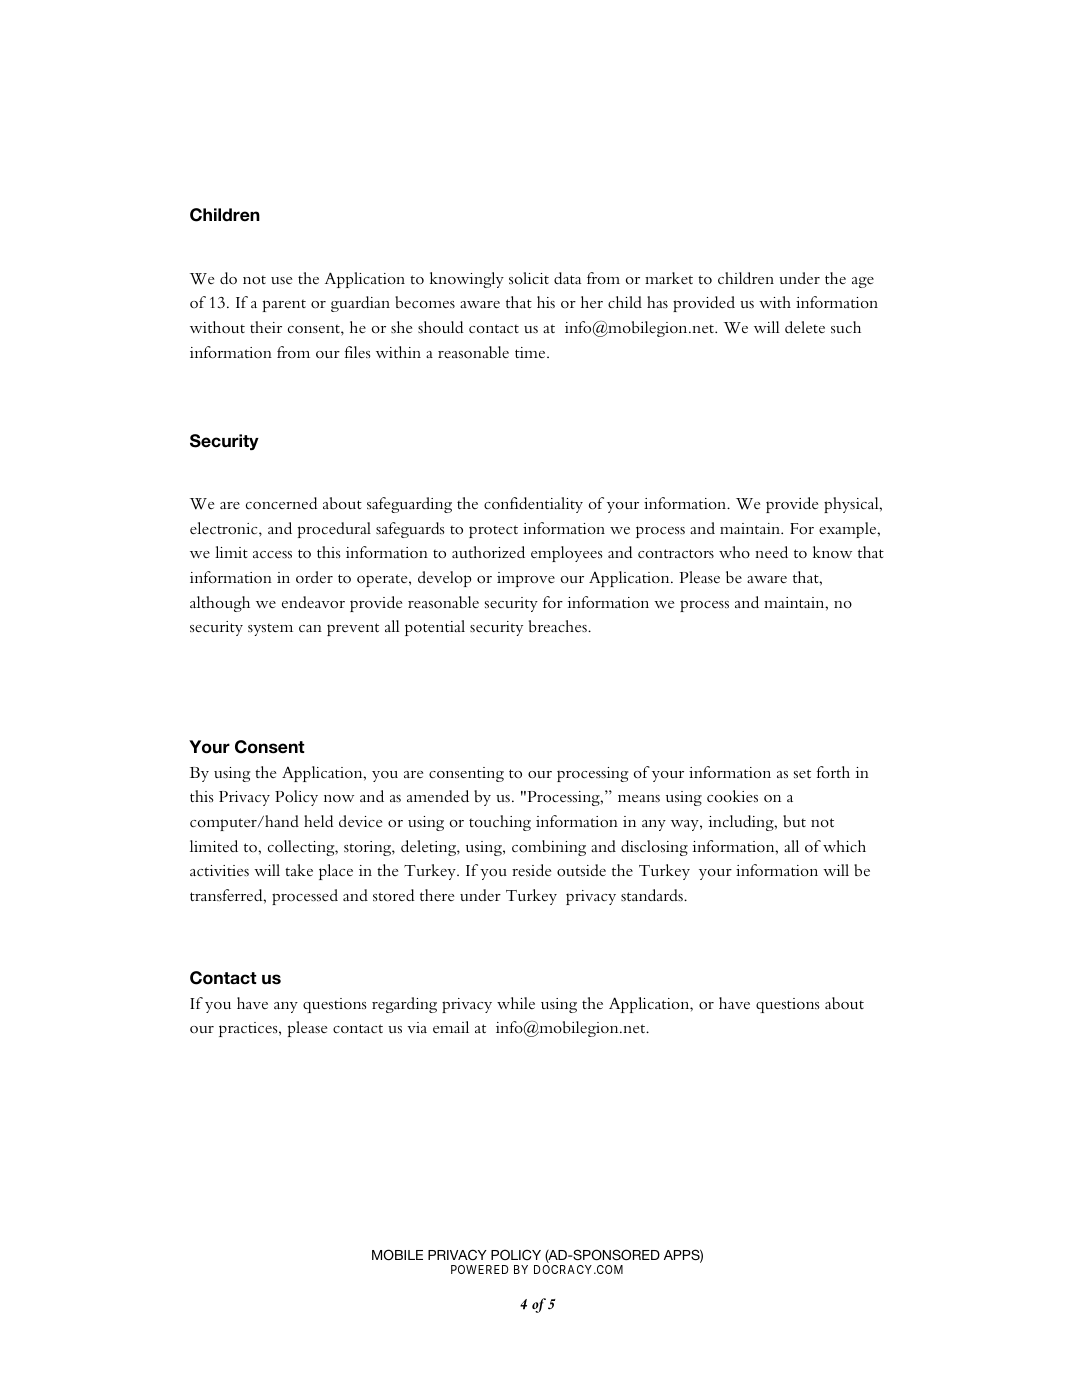 The height and width of the screenshot is (1391, 1075). Describe the element at coordinates (559, 626) in the screenshot. I see `breaches` at that location.
